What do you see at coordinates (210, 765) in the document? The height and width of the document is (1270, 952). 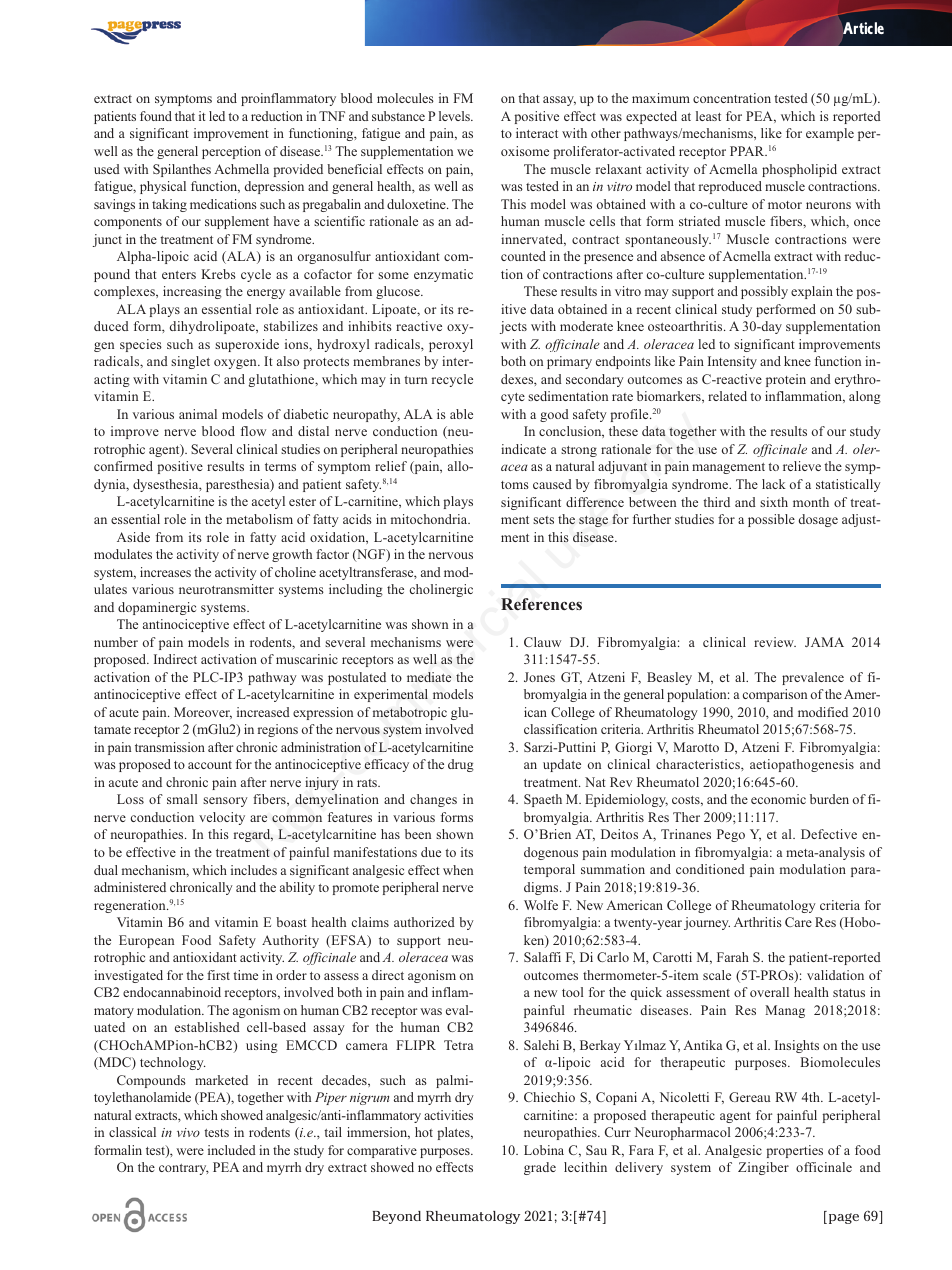 I see `account` at bounding box center [210, 765].
